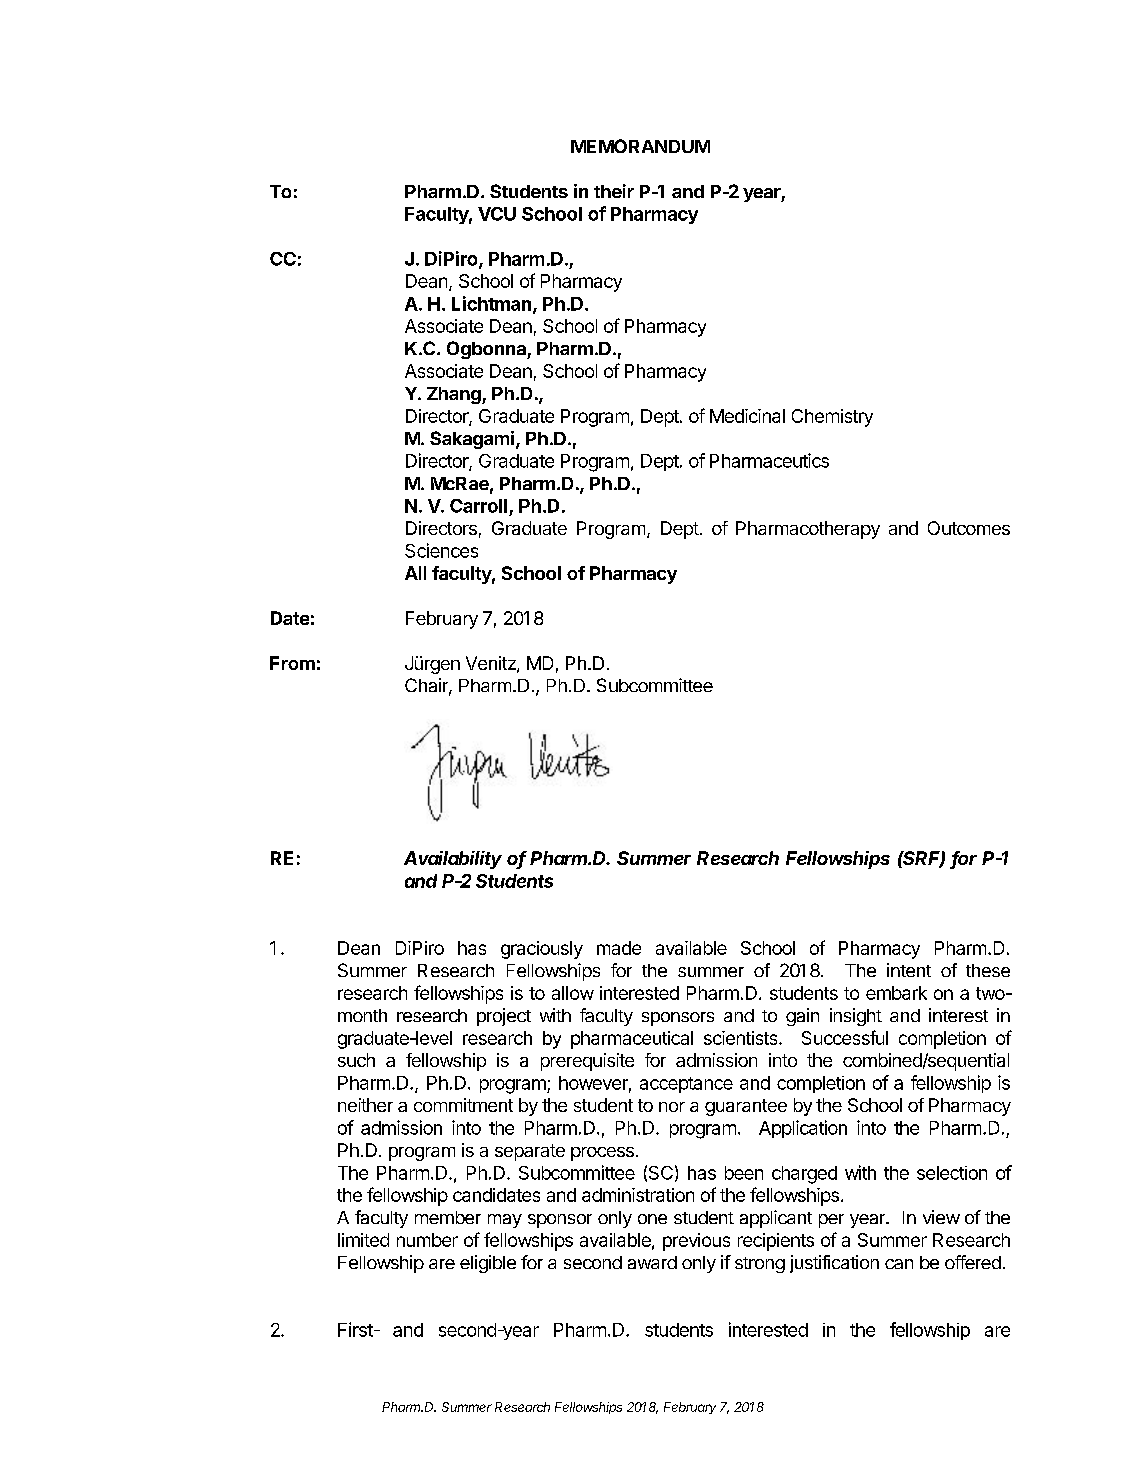 This document has width=1145, height=1482. I want to click on MEMORANDUM, so click(640, 146).
